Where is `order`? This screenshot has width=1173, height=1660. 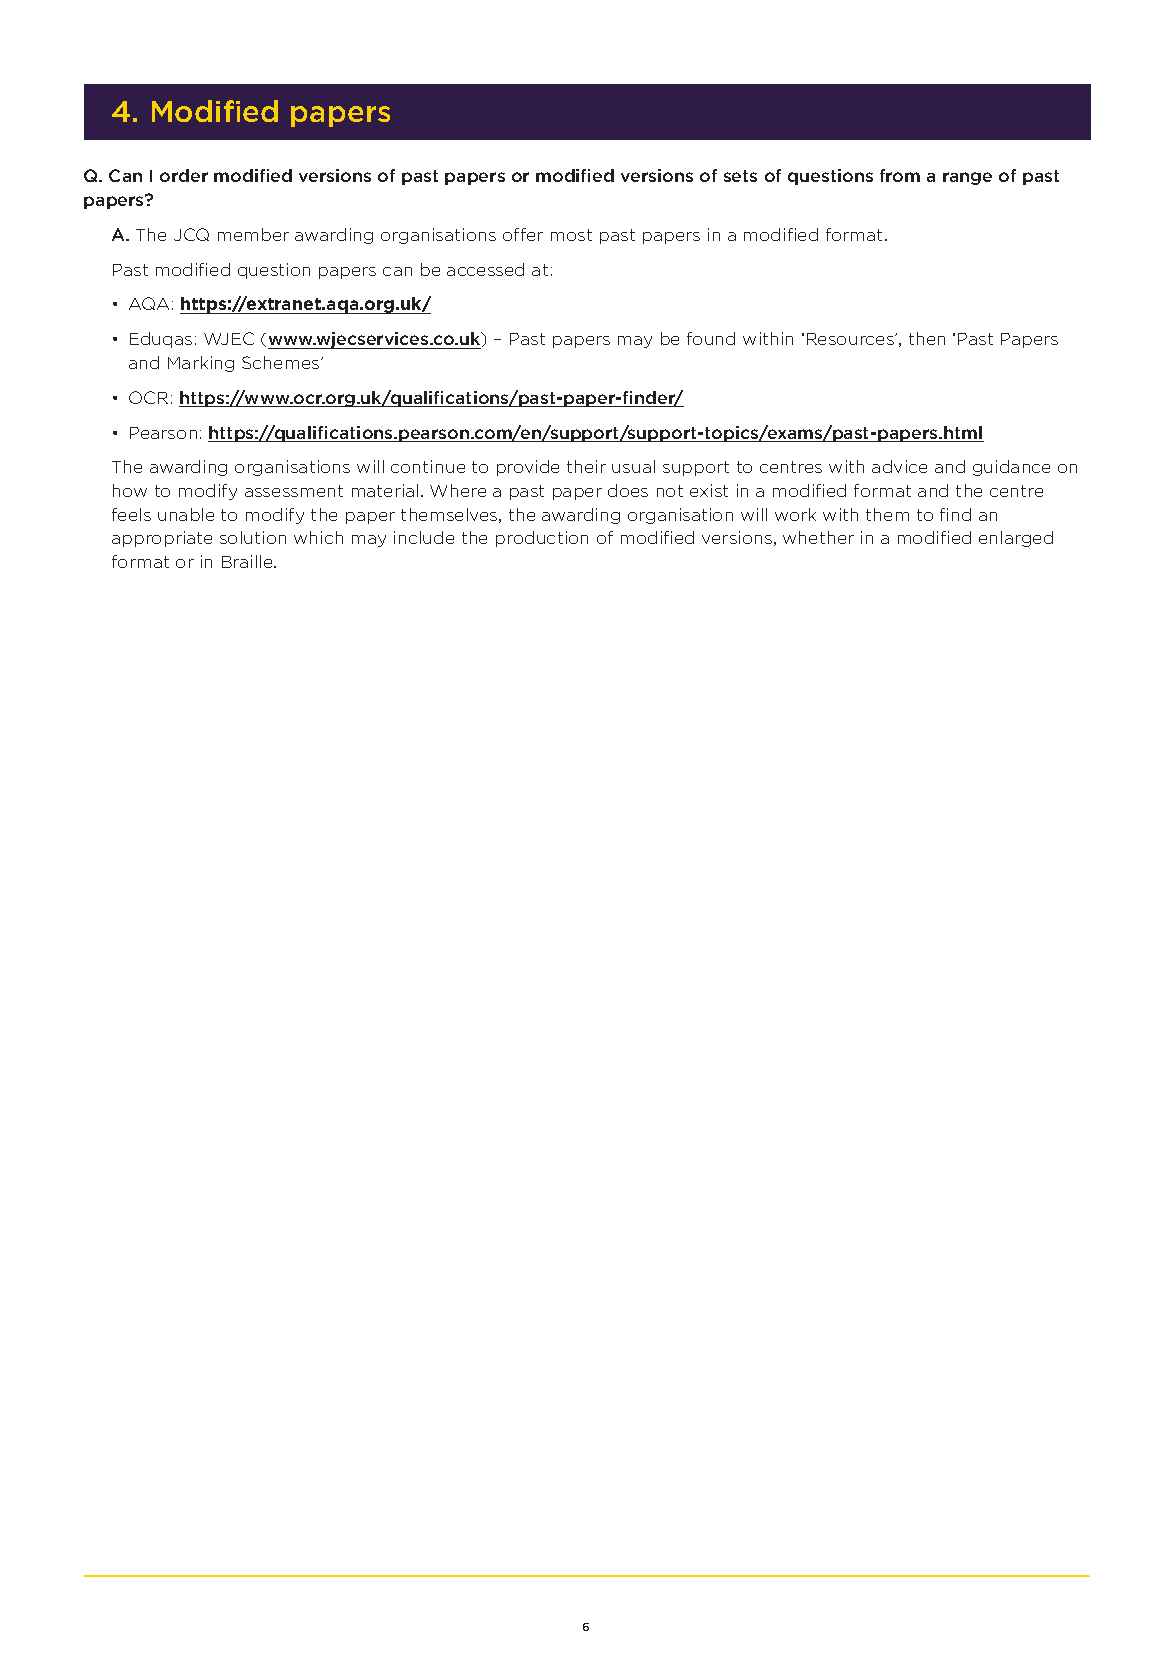 order is located at coordinates (184, 175).
